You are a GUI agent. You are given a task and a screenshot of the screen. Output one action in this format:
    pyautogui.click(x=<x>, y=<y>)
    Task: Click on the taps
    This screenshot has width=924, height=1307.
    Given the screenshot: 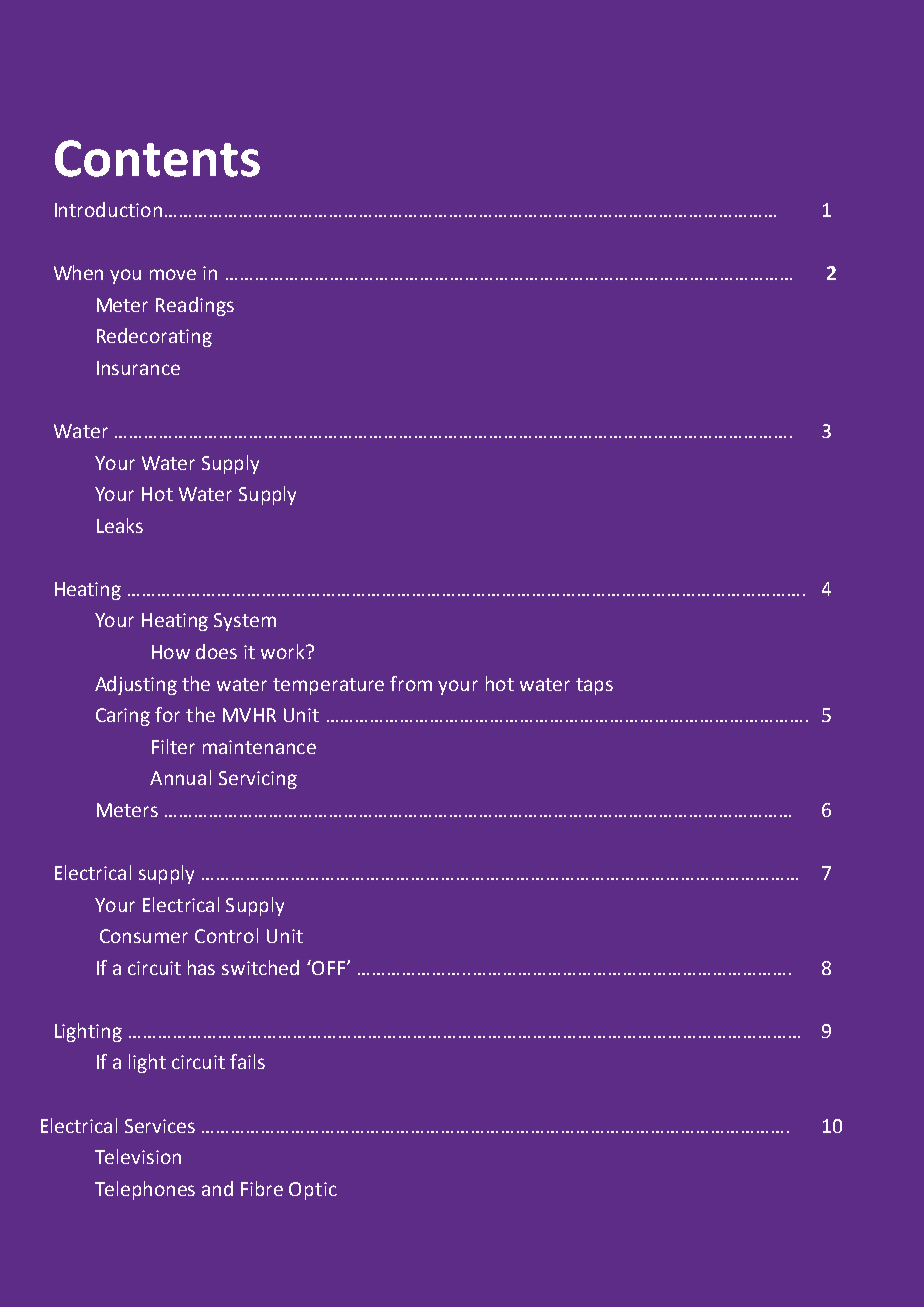 What is the action you would take?
    pyautogui.click(x=594, y=686)
